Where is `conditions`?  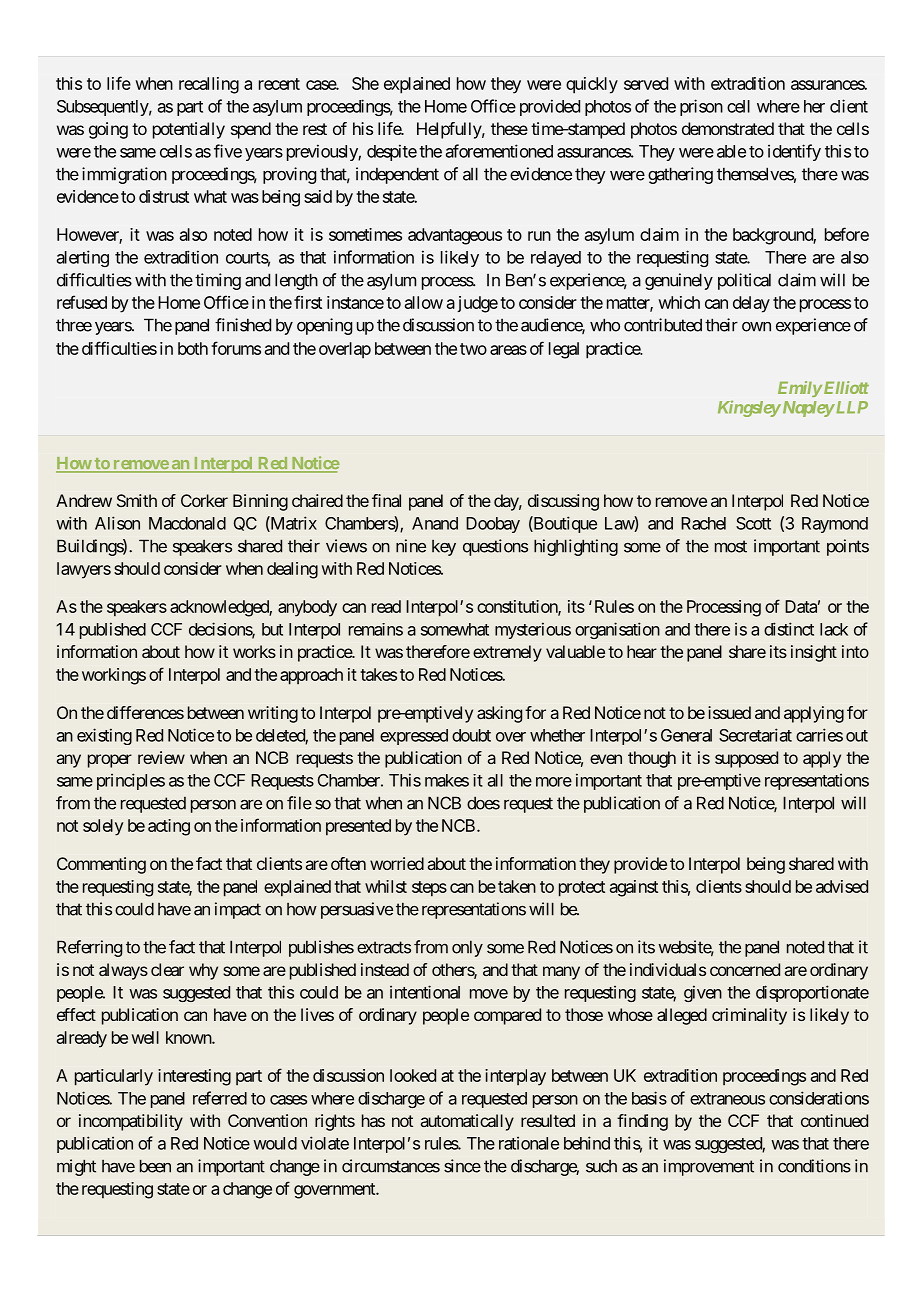
conditions is located at coordinates (814, 1166).
